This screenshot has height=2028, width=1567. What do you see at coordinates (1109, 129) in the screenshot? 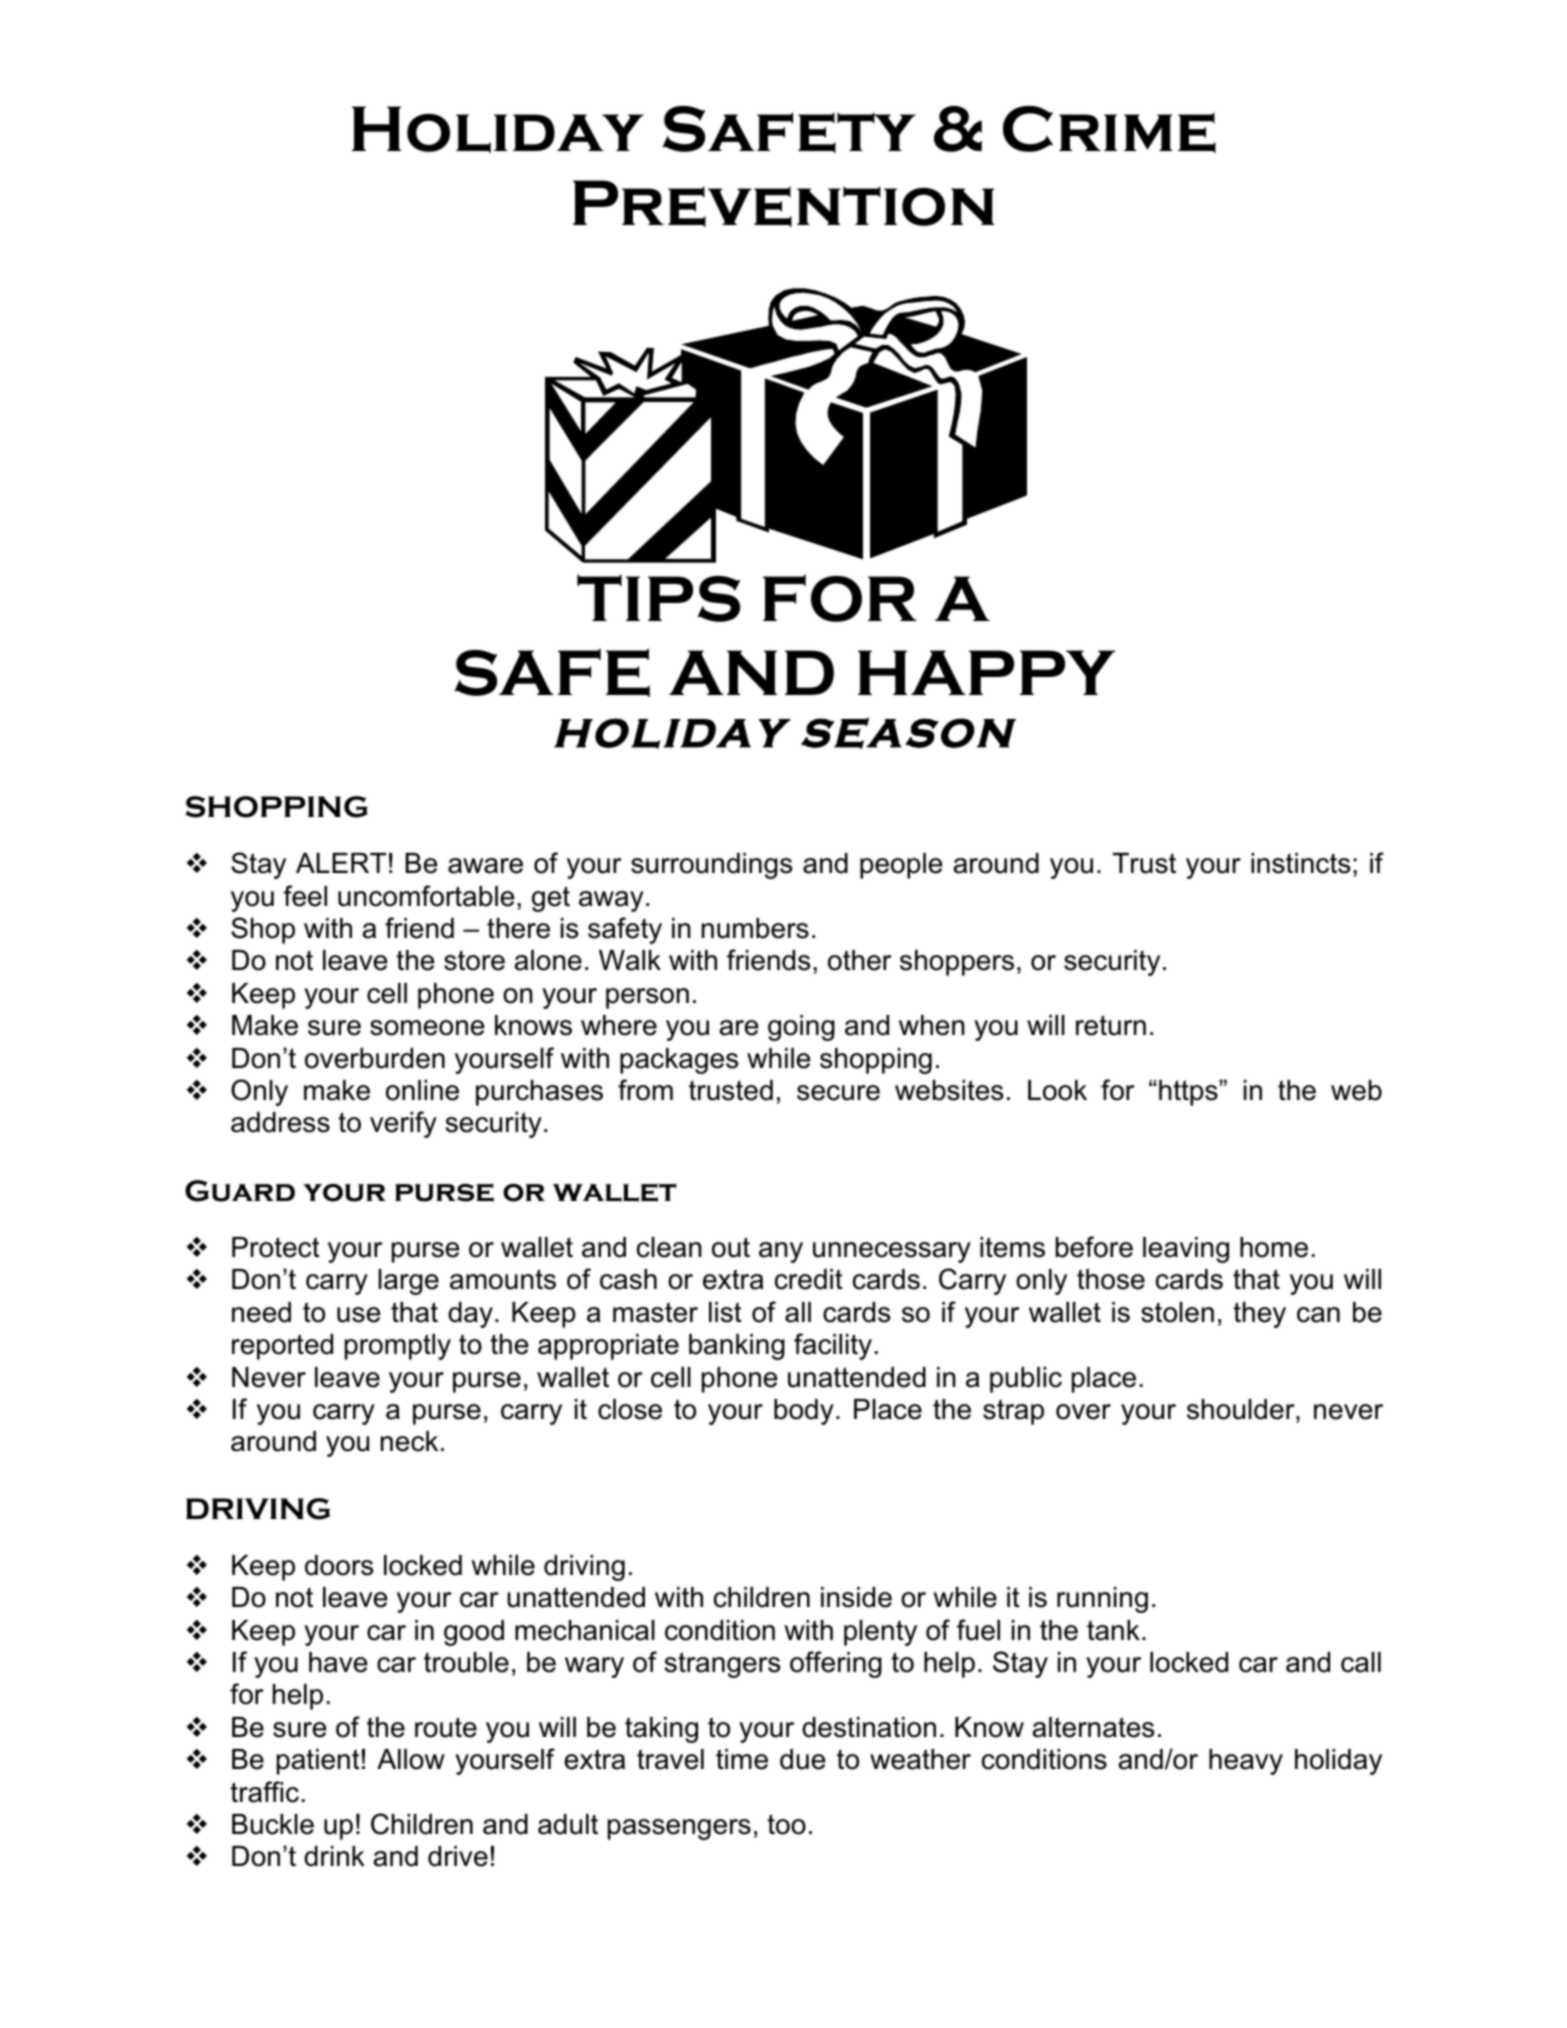
I see `Crime` at bounding box center [1109, 129].
